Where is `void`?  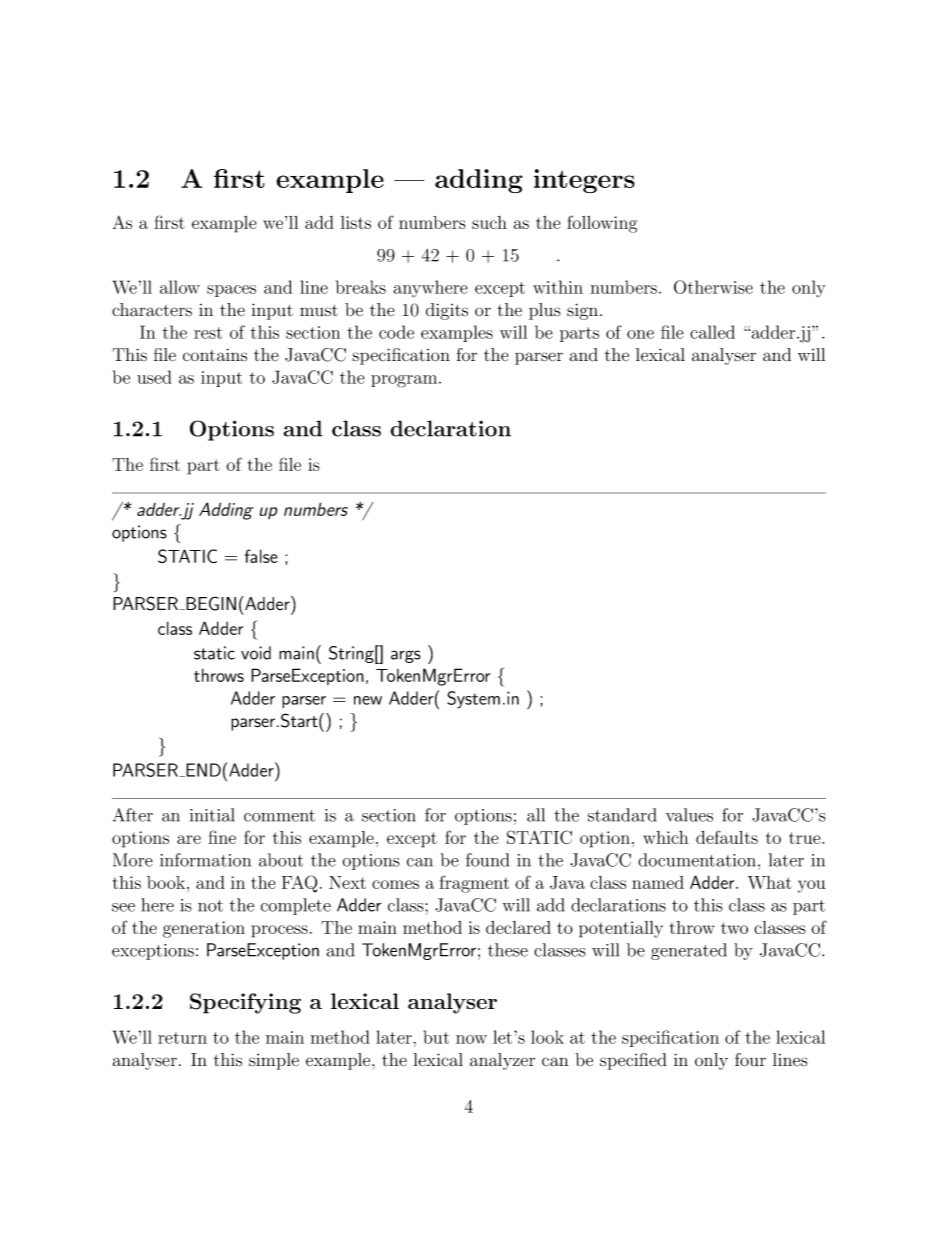
void is located at coordinates (256, 653).
